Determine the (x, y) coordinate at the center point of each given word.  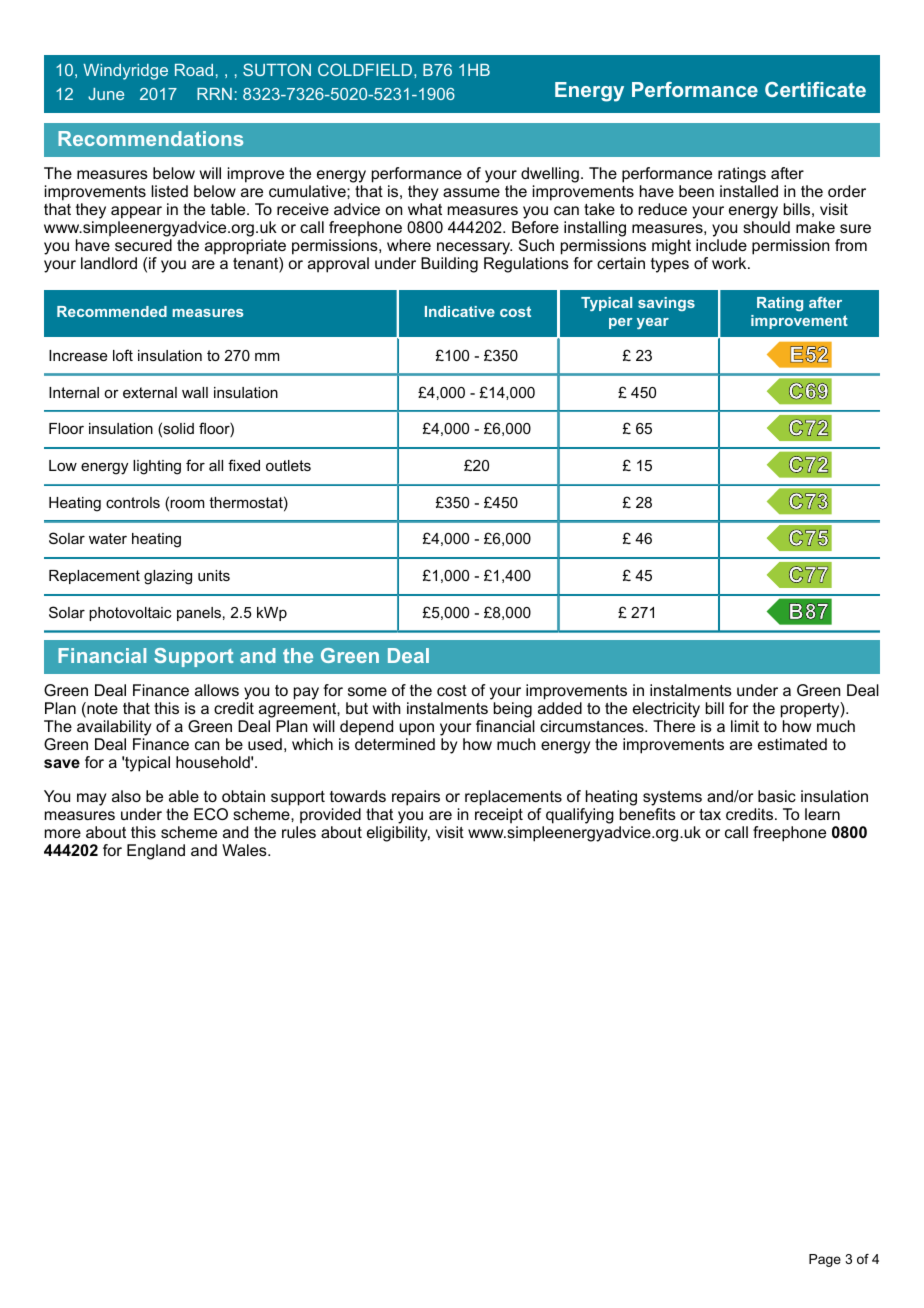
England (156, 852)
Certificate (815, 89)
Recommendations (150, 138)
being (513, 710)
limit (745, 726)
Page (825, 1260)
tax (710, 814)
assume (471, 192)
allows (217, 690)
